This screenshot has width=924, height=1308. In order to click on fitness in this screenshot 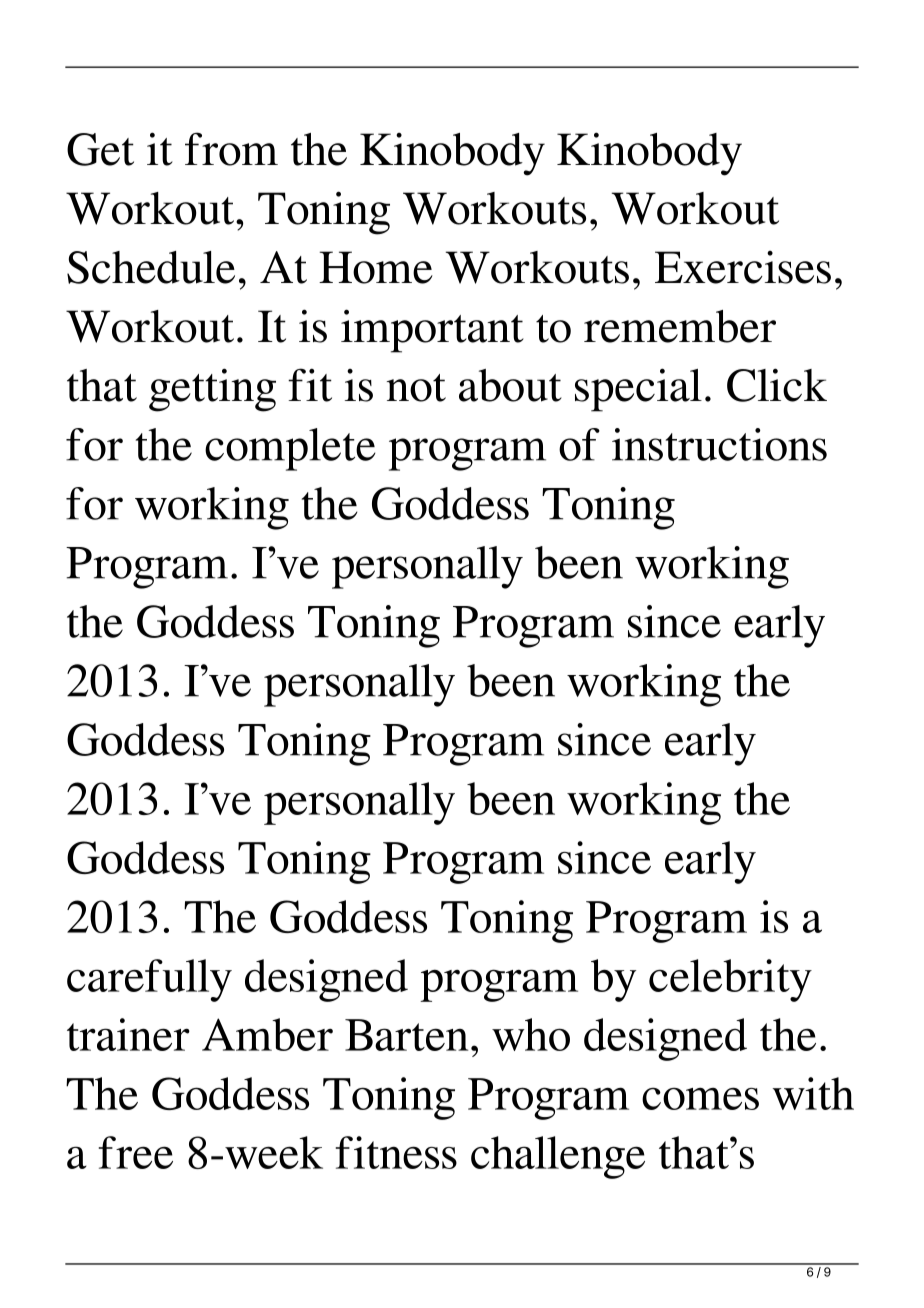, I will do `click(396, 1152)`.
